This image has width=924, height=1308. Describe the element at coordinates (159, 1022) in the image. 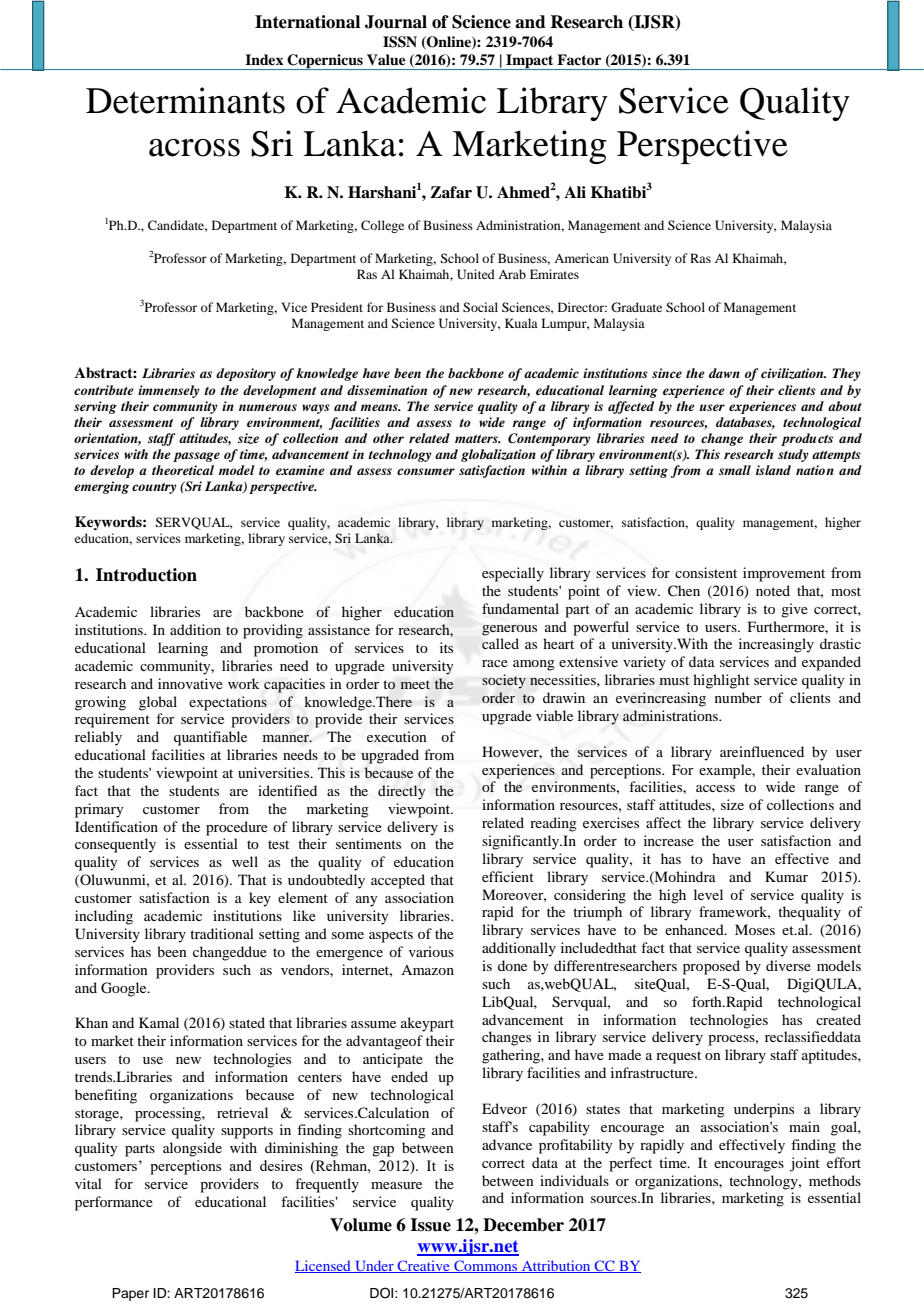

I see `Kamal` at that location.
